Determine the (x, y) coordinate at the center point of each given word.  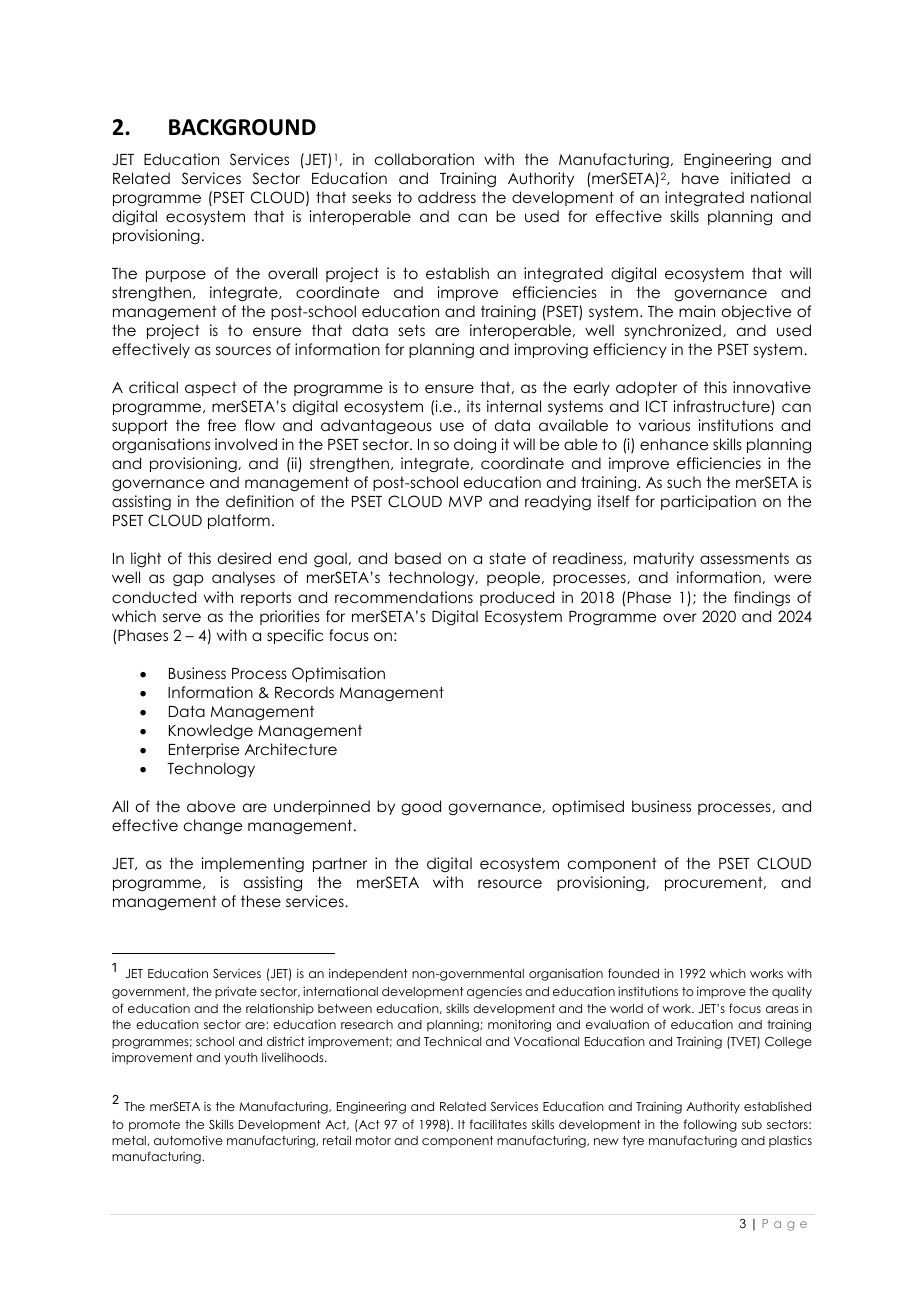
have (700, 178)
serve (182, 617)
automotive (188, 1140)
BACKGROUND (242, 127)
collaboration (424, 159)
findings (762, 599)
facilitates (498, 1124)
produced (517, 598)
